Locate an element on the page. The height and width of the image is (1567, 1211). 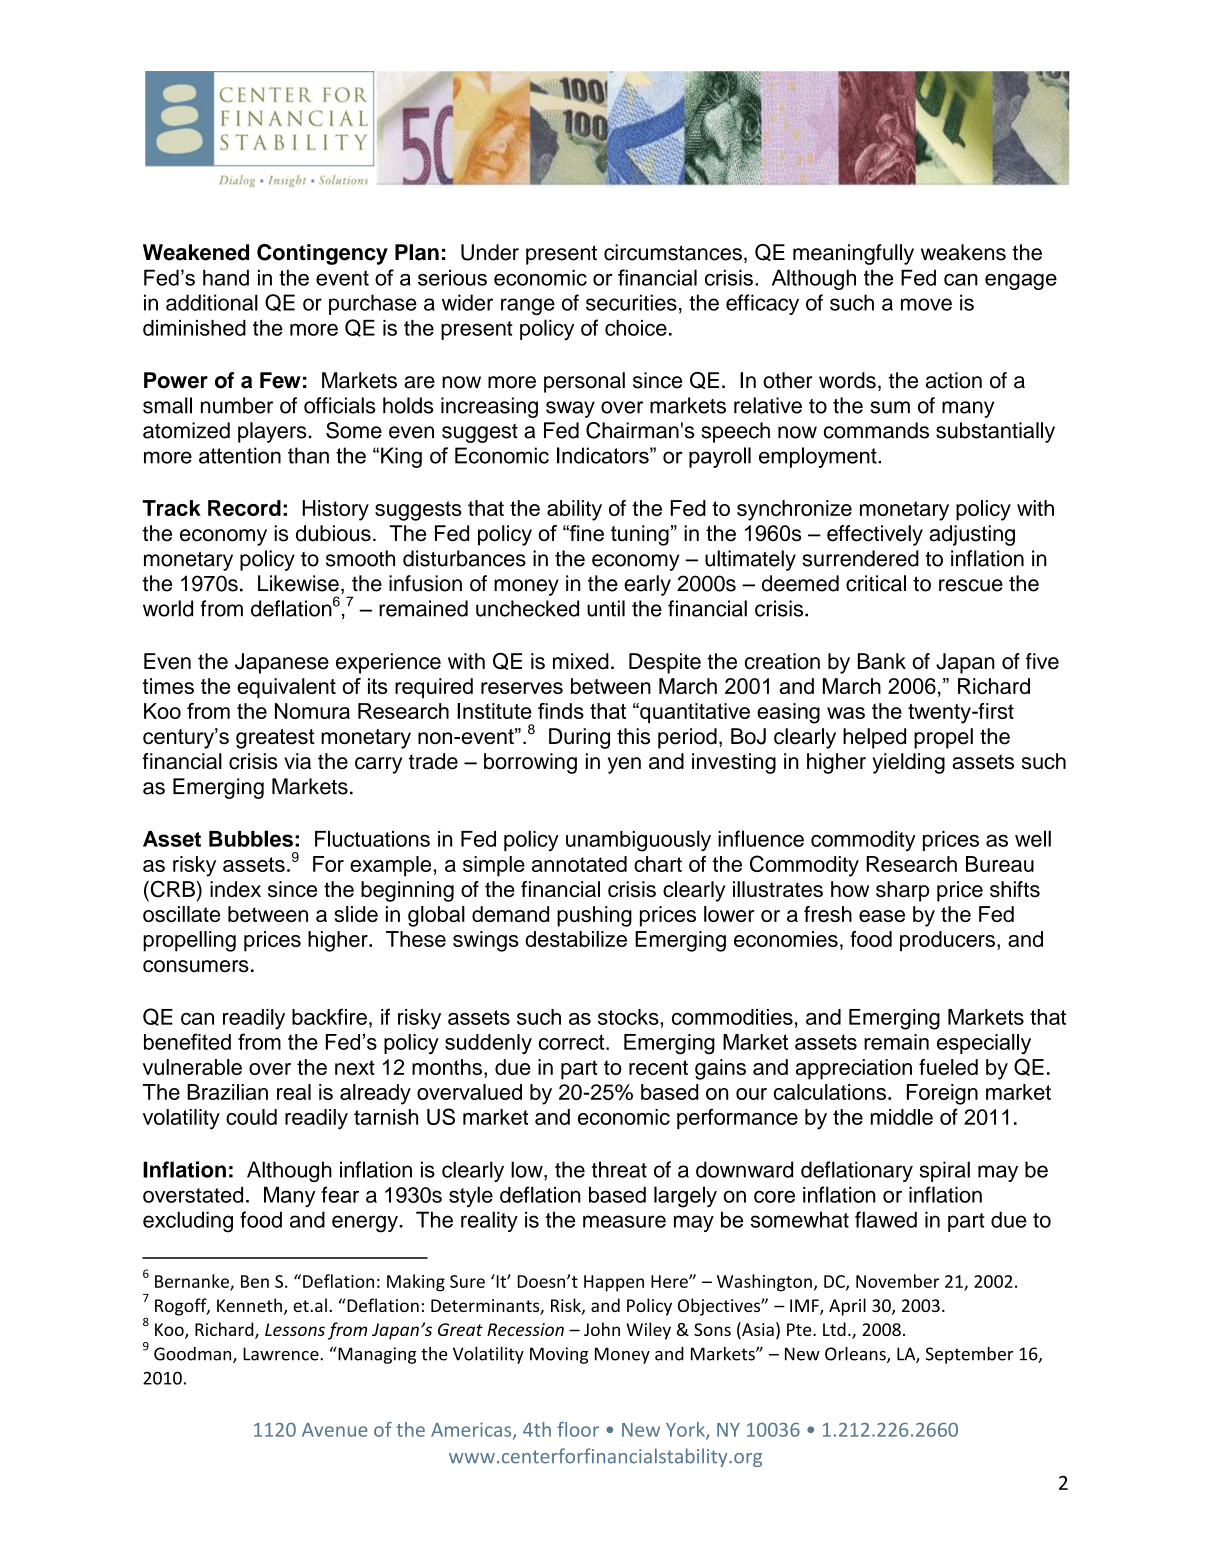
securities is located at coordinates (631, 302).
